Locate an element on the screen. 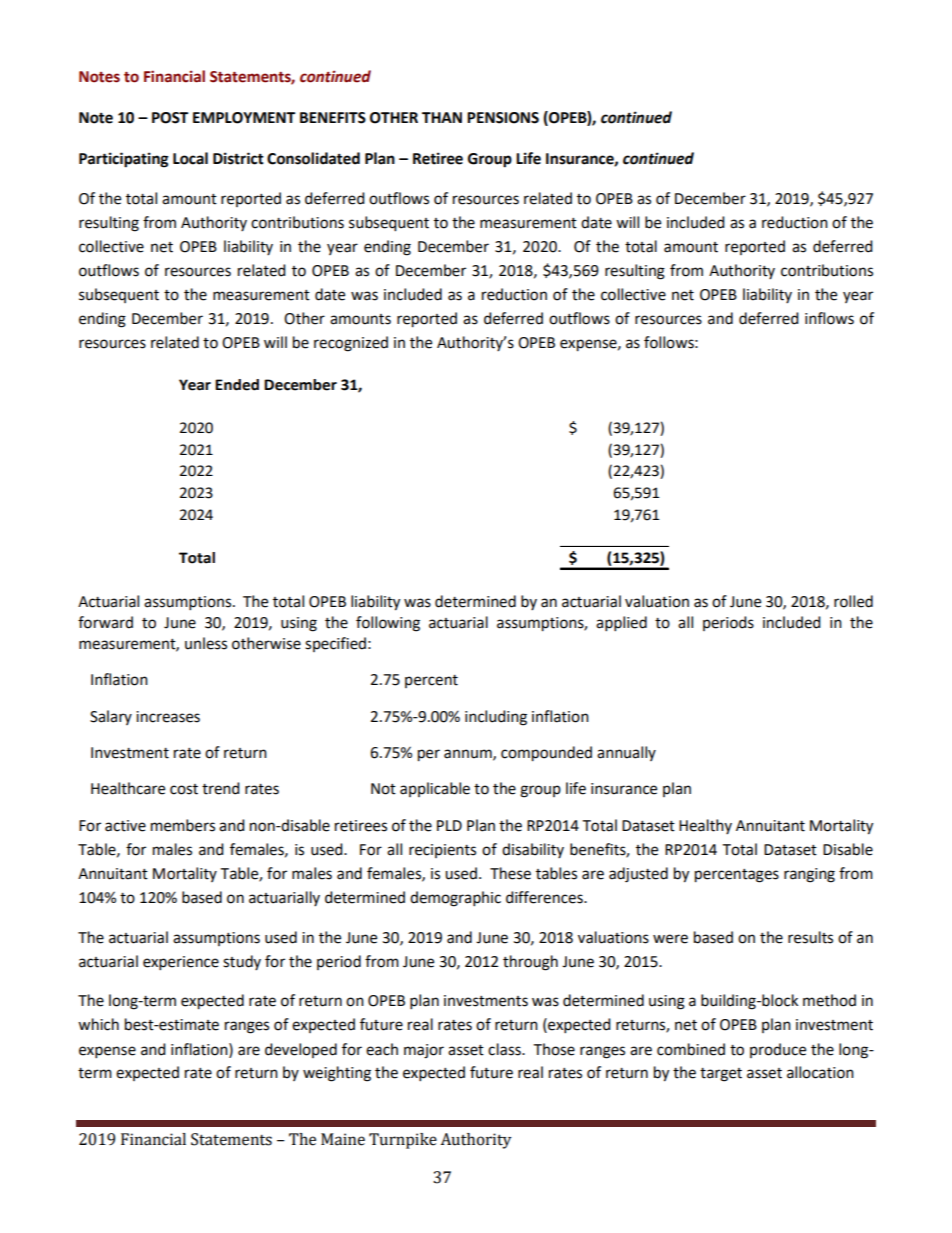 The image size is (952, 1233). applied is located at coordinates (621, 624).
